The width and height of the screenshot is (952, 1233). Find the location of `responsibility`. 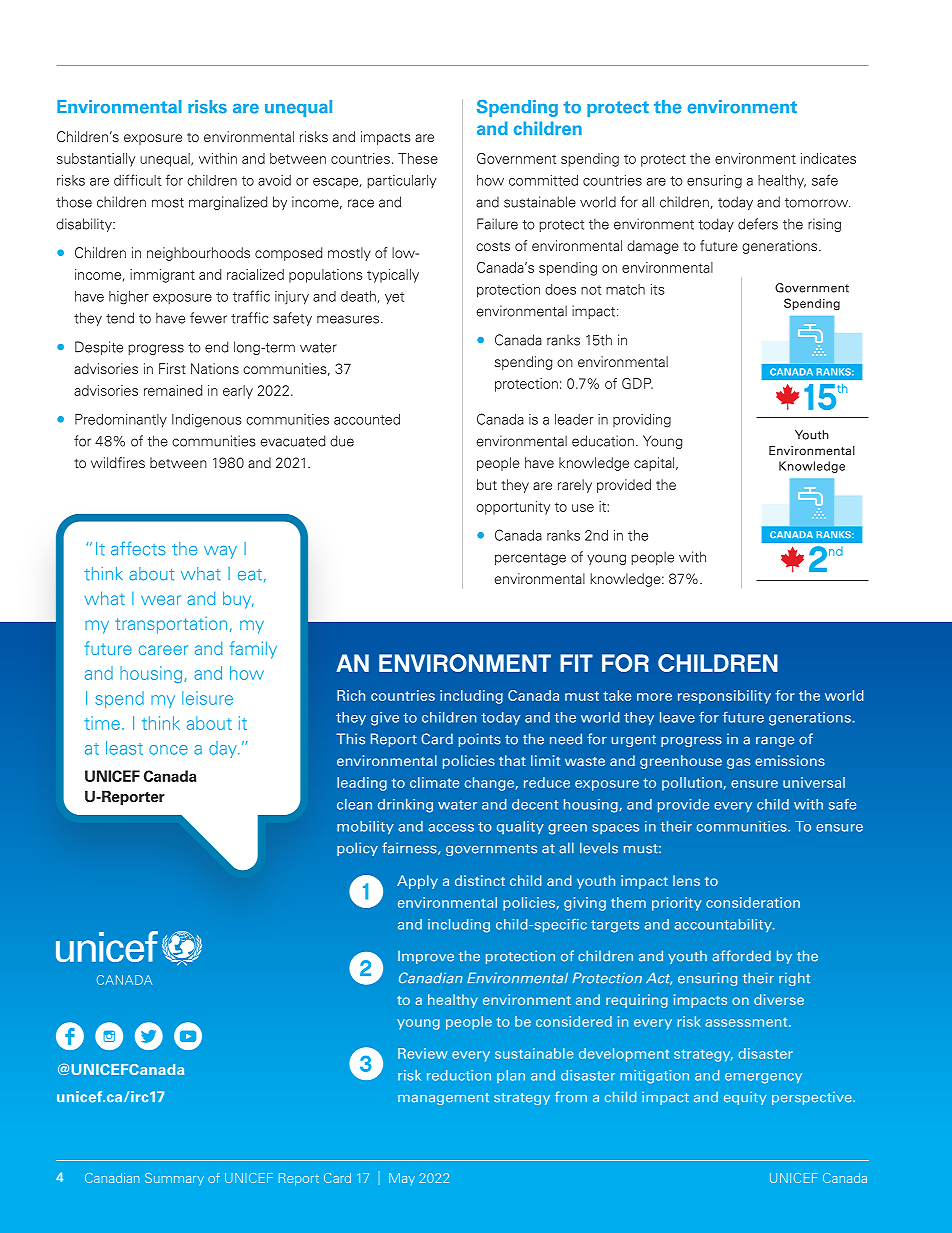

responsibility is located at coordinates (724, 697).
